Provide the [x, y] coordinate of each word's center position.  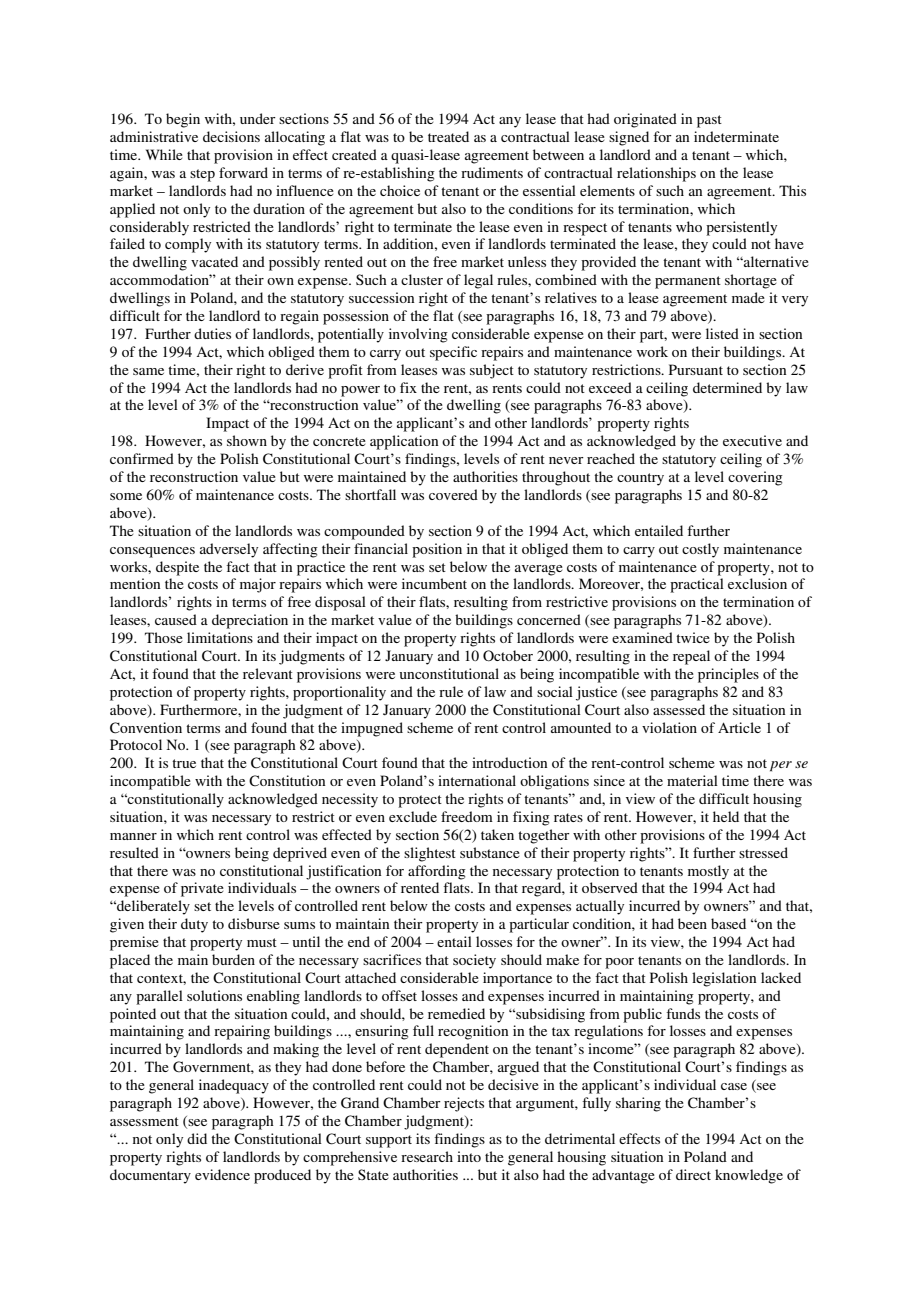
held [726, 816]
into [469, 1156]
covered [453, 494]
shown [247, 440]
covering [755, 478]
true [184, 763]
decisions [231, 136]
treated [448, 136]
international [477, 780]
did [197, 1138]
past [709, 121]
